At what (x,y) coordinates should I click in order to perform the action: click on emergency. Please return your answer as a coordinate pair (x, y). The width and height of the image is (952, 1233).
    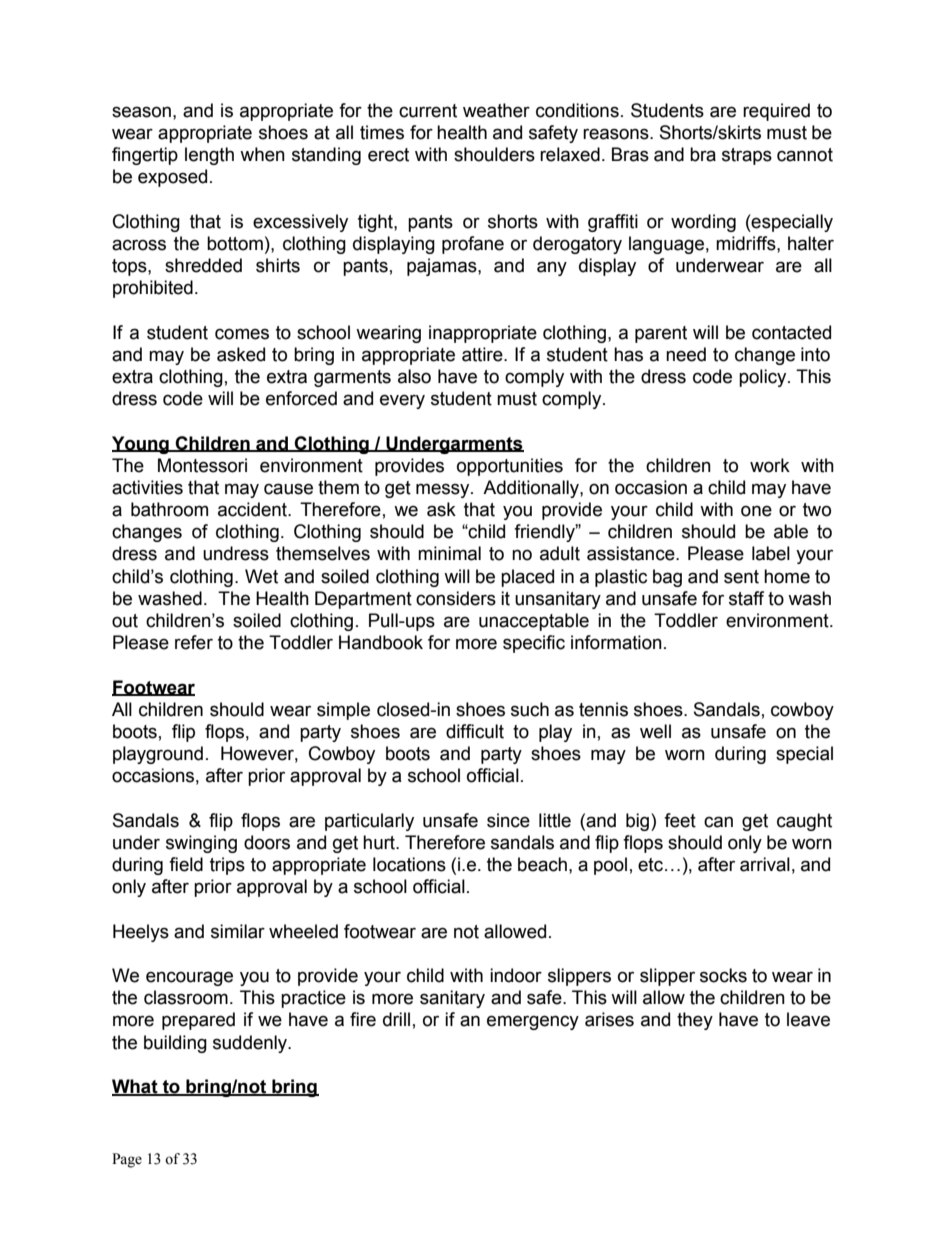
    Looking at the image, I should click on (533, 1022).
